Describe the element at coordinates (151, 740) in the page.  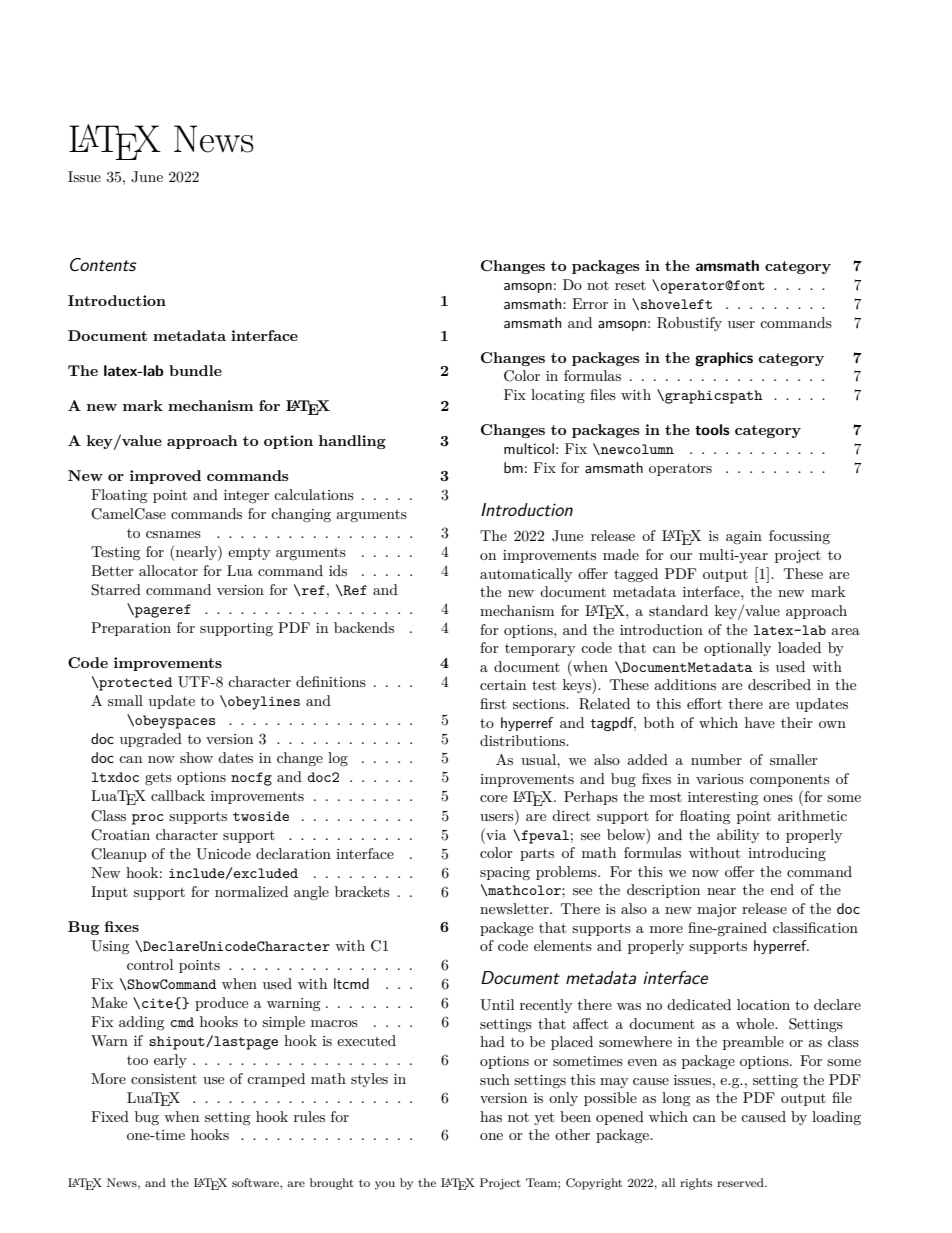
I see `upgraded` at that location.
